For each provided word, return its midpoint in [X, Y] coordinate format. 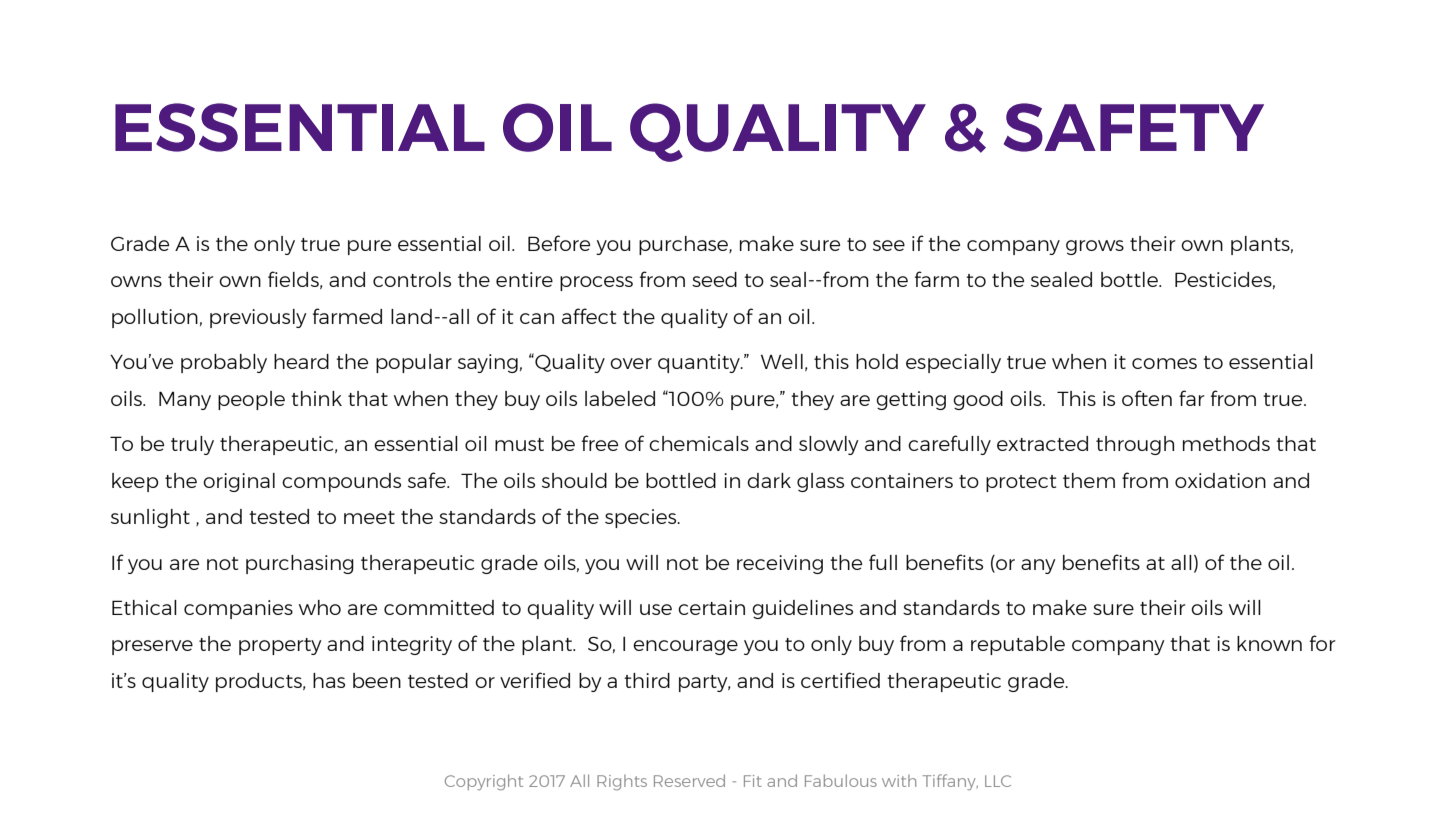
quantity [700, 363]
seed [714, 279]
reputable [1018, 645]
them [1089, 480]
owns [136, 281]
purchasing [300, 564]
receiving [780, 564]
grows [1095, 247]
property [280, 646]
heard [301, 361]
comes [1164, 363]
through [1135, 445]
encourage [685, 647]
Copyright [484, 782]
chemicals [699, 443]
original [239, 482]
